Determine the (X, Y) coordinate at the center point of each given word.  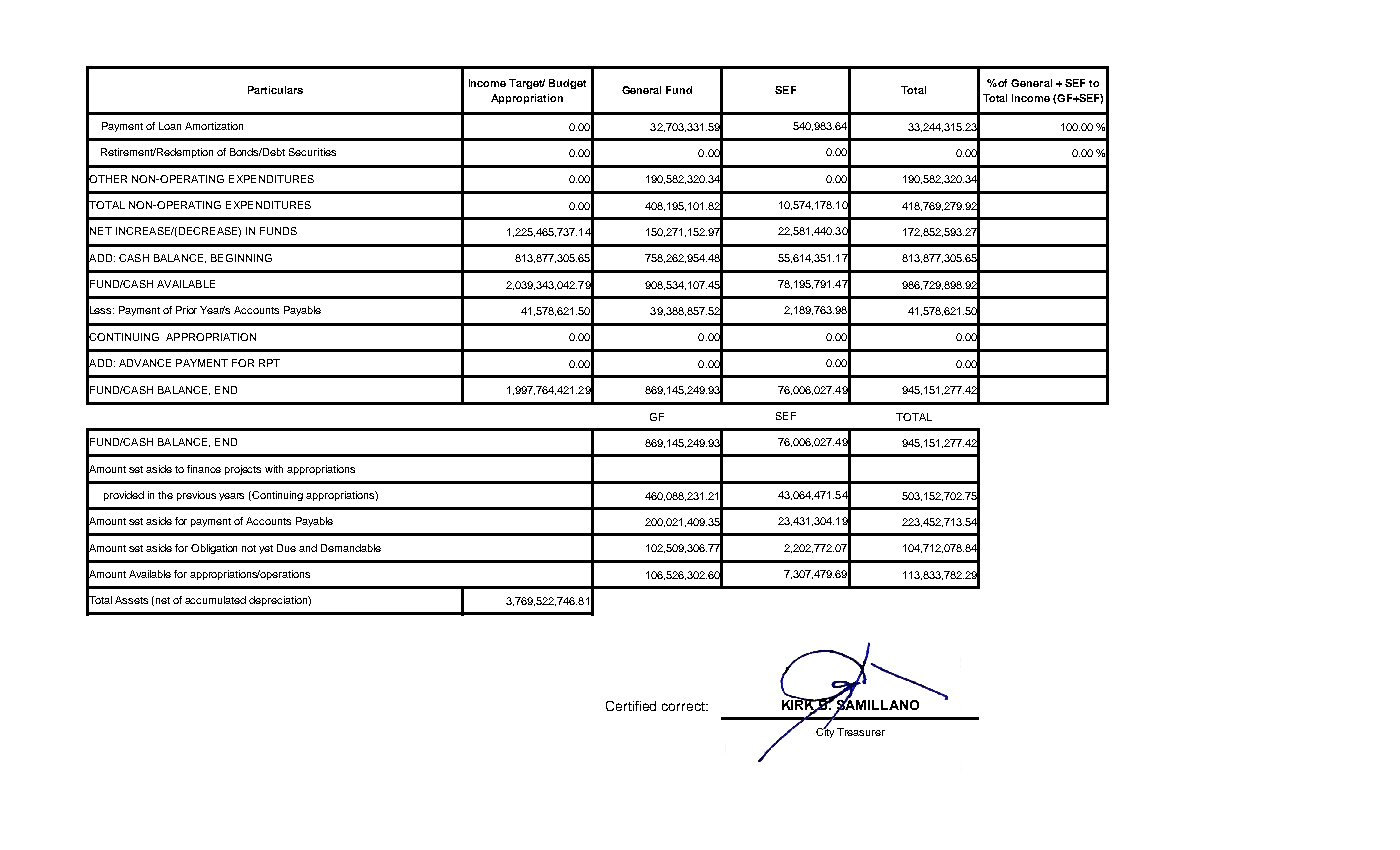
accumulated (215, 600)
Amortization (214, 126)
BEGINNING (241, 258)
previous (196, 496)
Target (527, 84)
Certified (631, 706)
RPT (269, 363)
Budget (567, 84)
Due (286, 548)
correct (684, 706)
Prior (186, 310)
